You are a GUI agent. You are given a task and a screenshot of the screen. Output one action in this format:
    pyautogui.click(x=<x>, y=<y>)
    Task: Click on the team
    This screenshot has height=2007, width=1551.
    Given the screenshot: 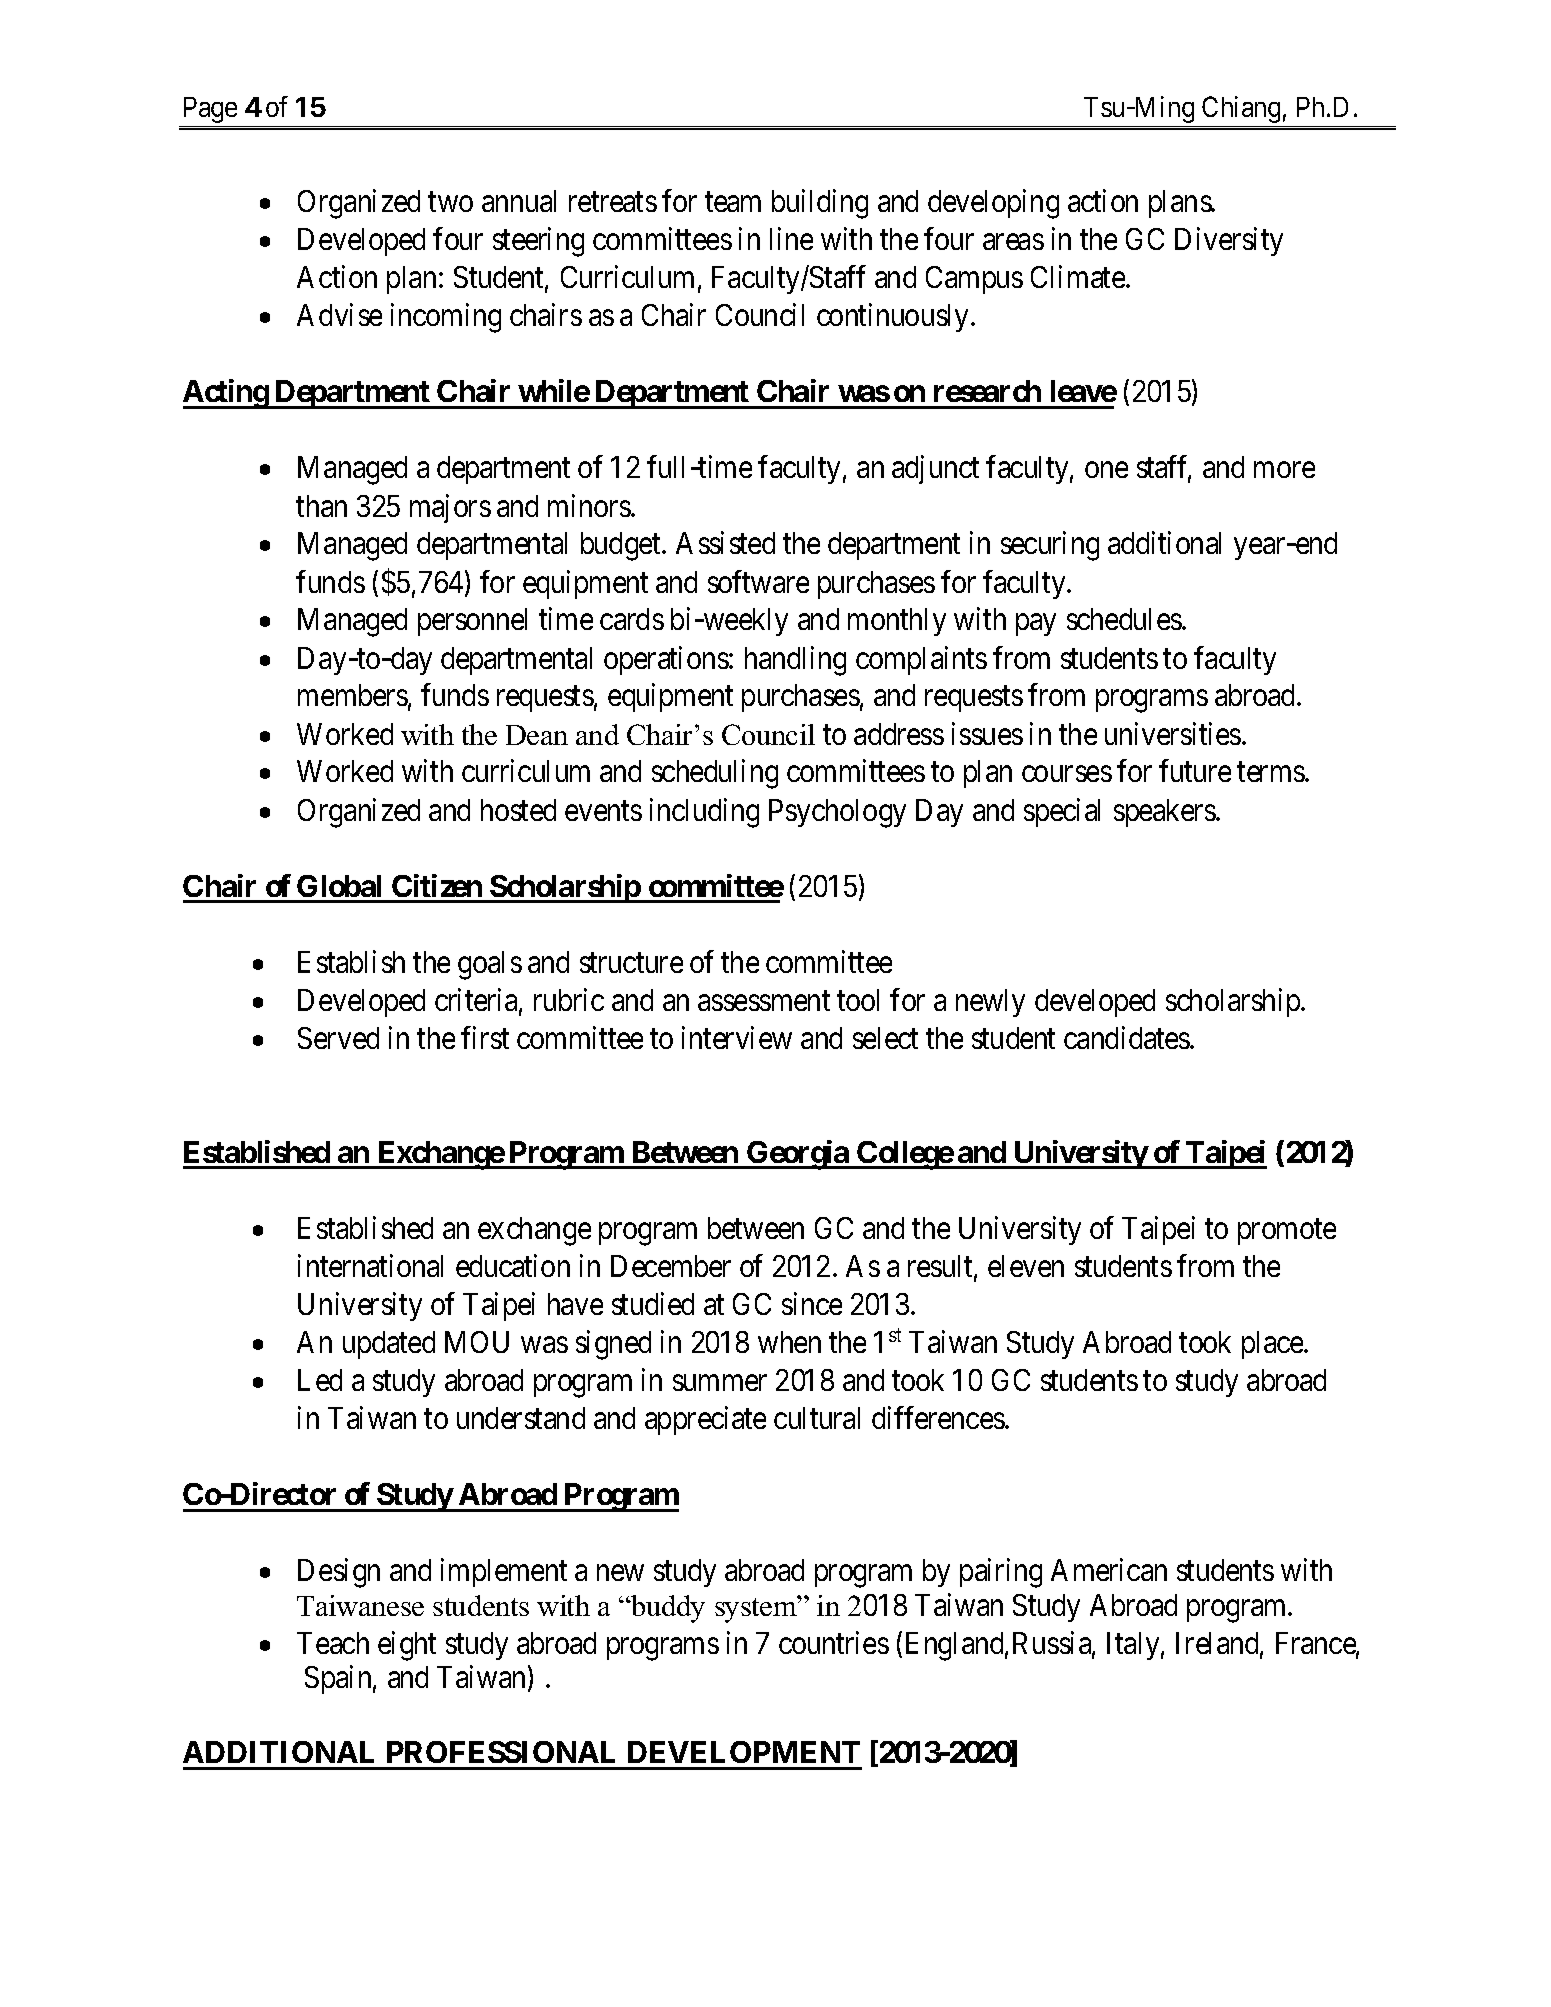 What is the action you would take?
    pyautogui.click(x=733, y=202)
